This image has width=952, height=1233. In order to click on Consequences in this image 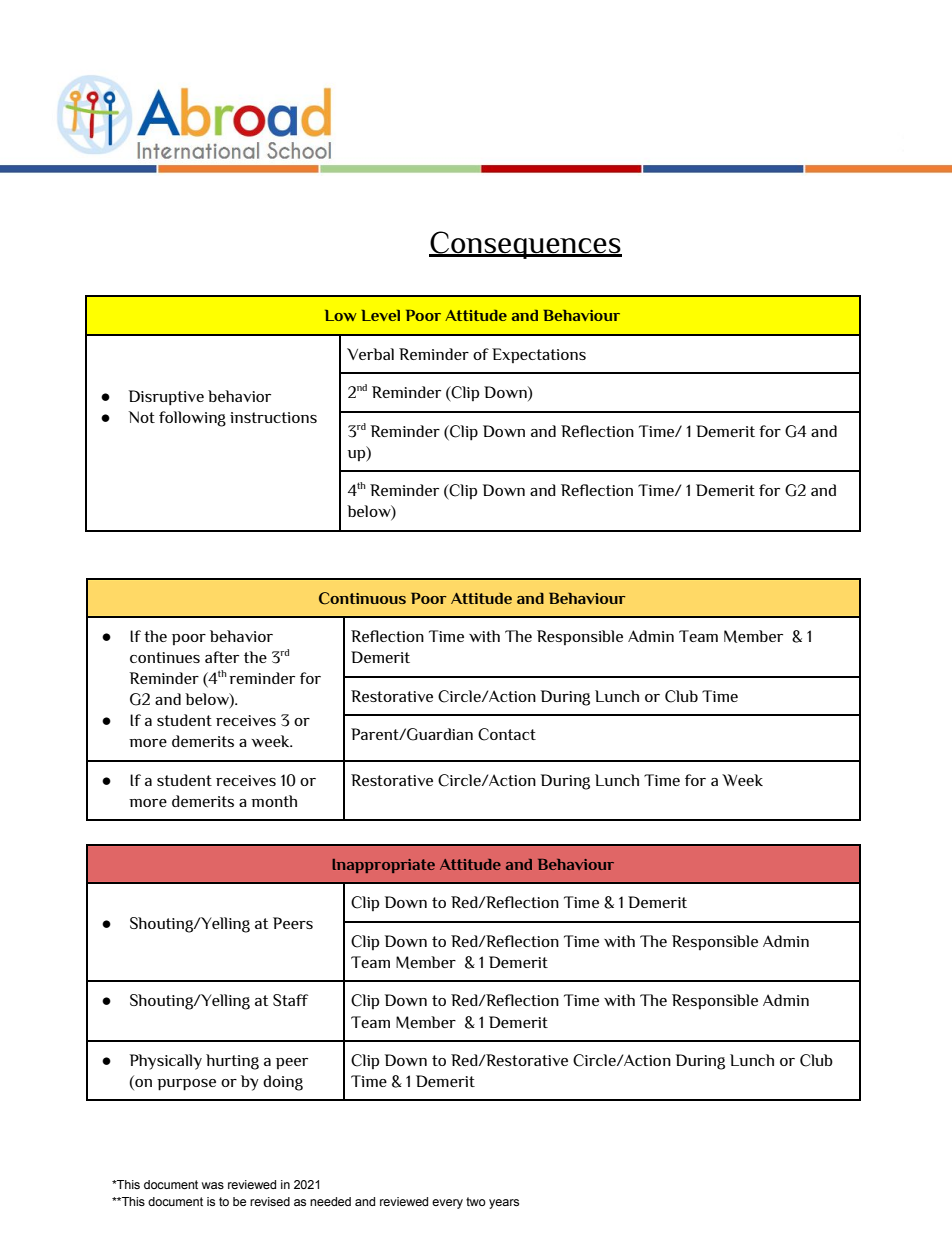, I will do `click(525, 245)`.
